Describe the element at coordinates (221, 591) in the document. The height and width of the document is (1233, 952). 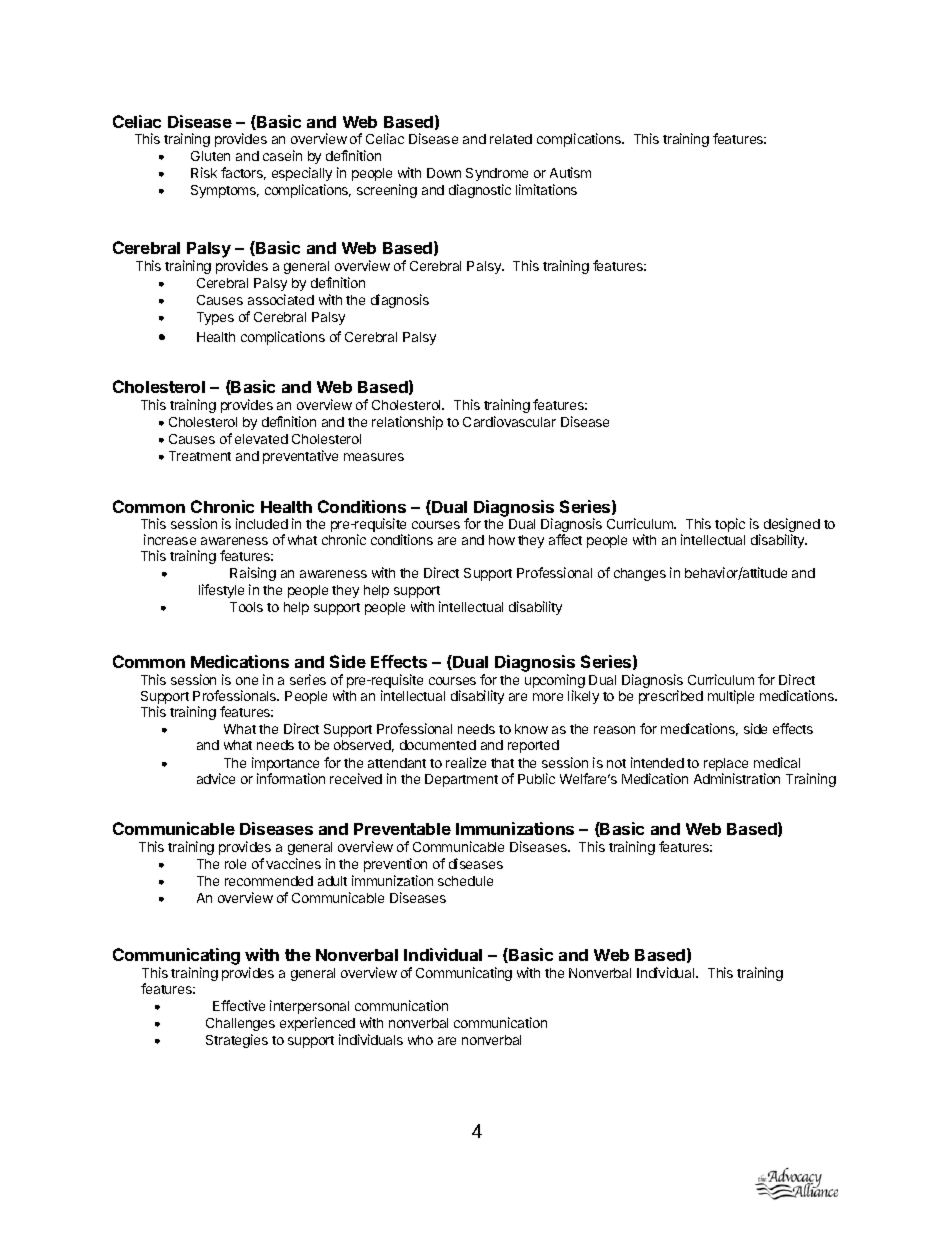
I see `lifestyle` at that location.
